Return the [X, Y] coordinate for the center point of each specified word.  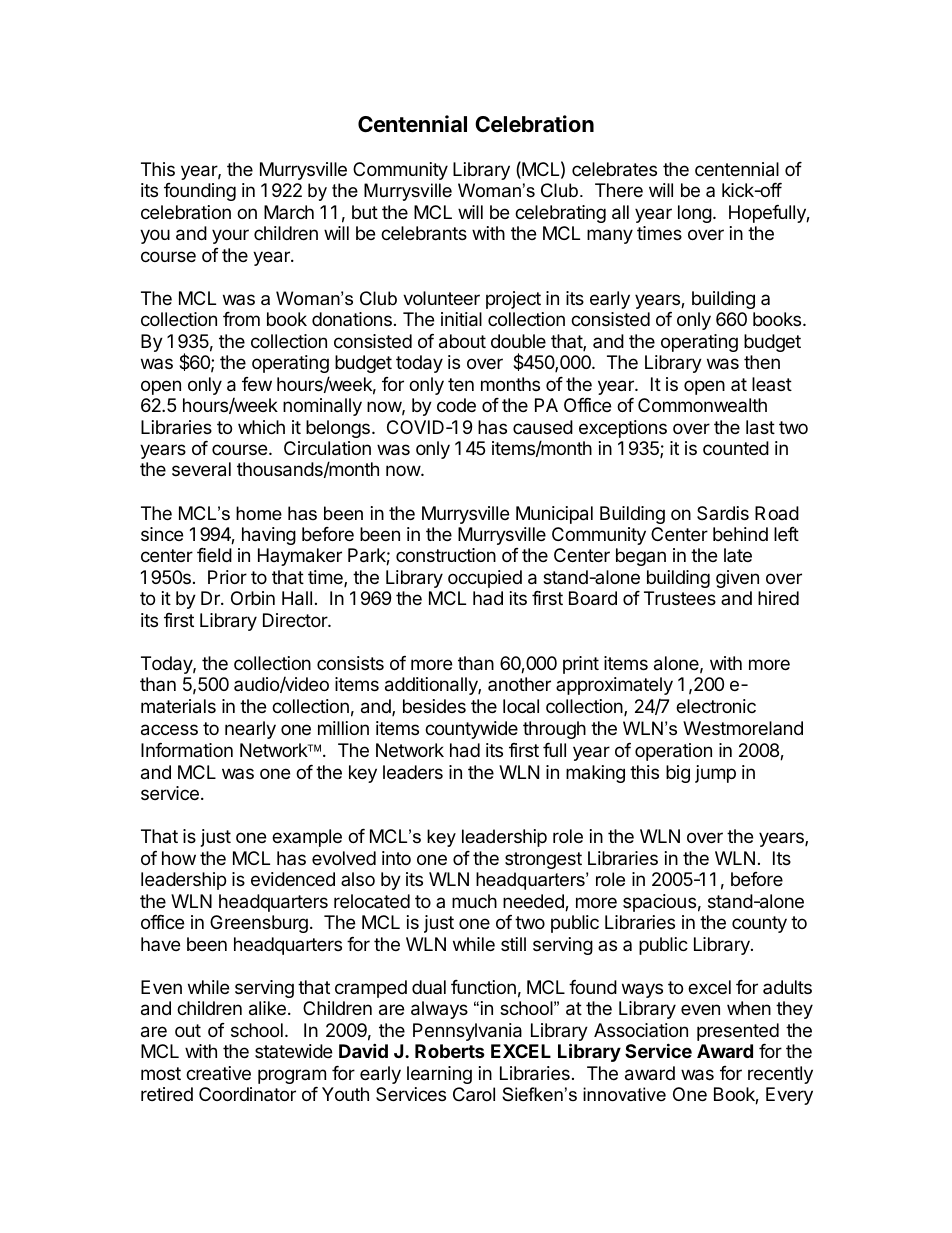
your [230, 236]
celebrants [424, 233]
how [179, 858]
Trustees [680, 598]
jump [715, 774]
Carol [474, 1094]
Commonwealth [702, 405]
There [619, 190]
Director [296, 620]
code [456, 405]
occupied [485, 579]
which [261, 427]
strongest [543, 860]
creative [218, 1073]
